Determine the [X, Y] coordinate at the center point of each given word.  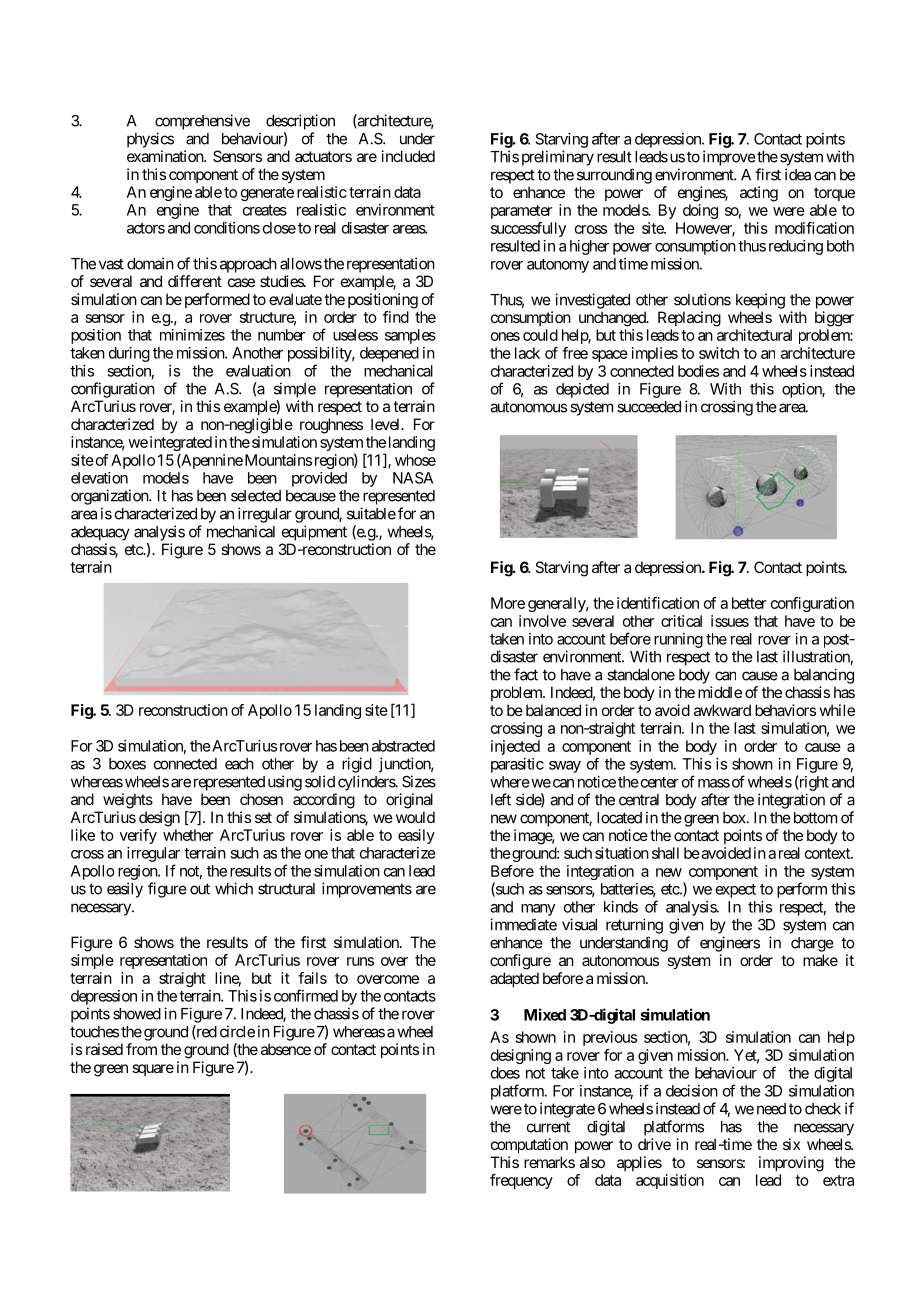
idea [798, 174]
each [239, 764]
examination [166, 156]
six [791, 1144]
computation [529, 1145]
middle [720, 692]
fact [526, 674]
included [408, 156]
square [153, 1070]
